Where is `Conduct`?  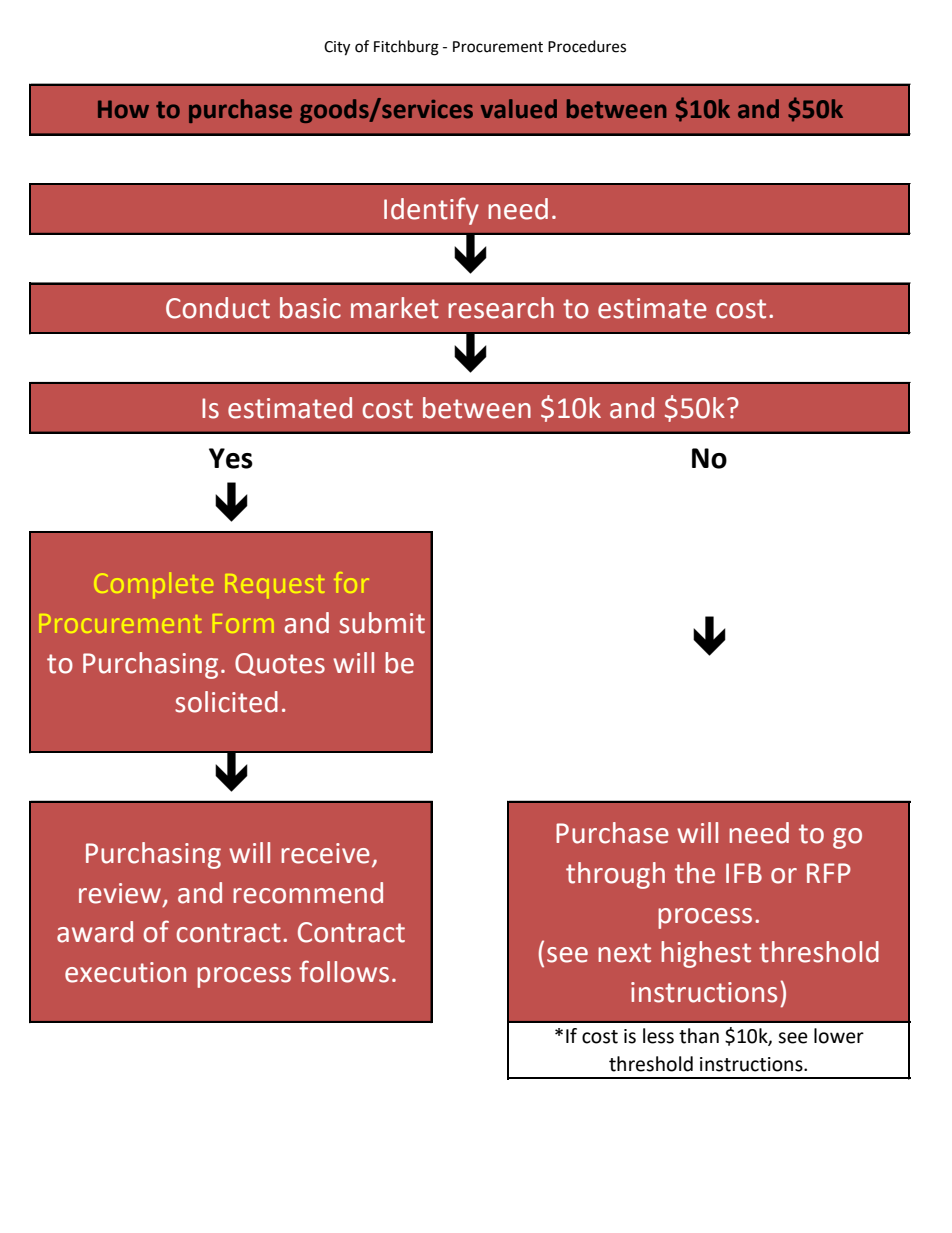 Conduct is located at coordinates (218, 308).
